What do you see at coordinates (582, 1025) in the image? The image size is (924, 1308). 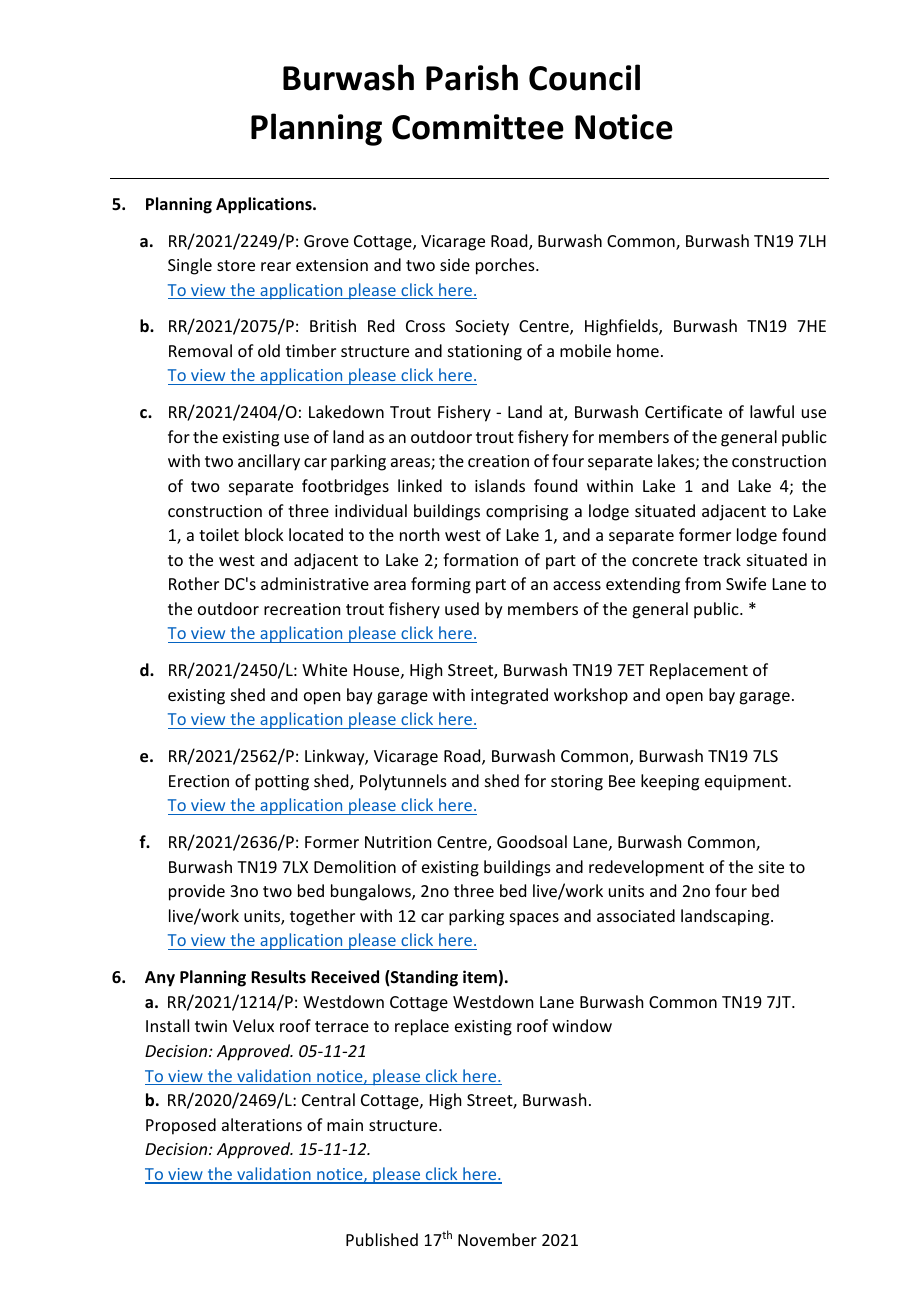 I see `window` at bounding box center [582, 1025].
